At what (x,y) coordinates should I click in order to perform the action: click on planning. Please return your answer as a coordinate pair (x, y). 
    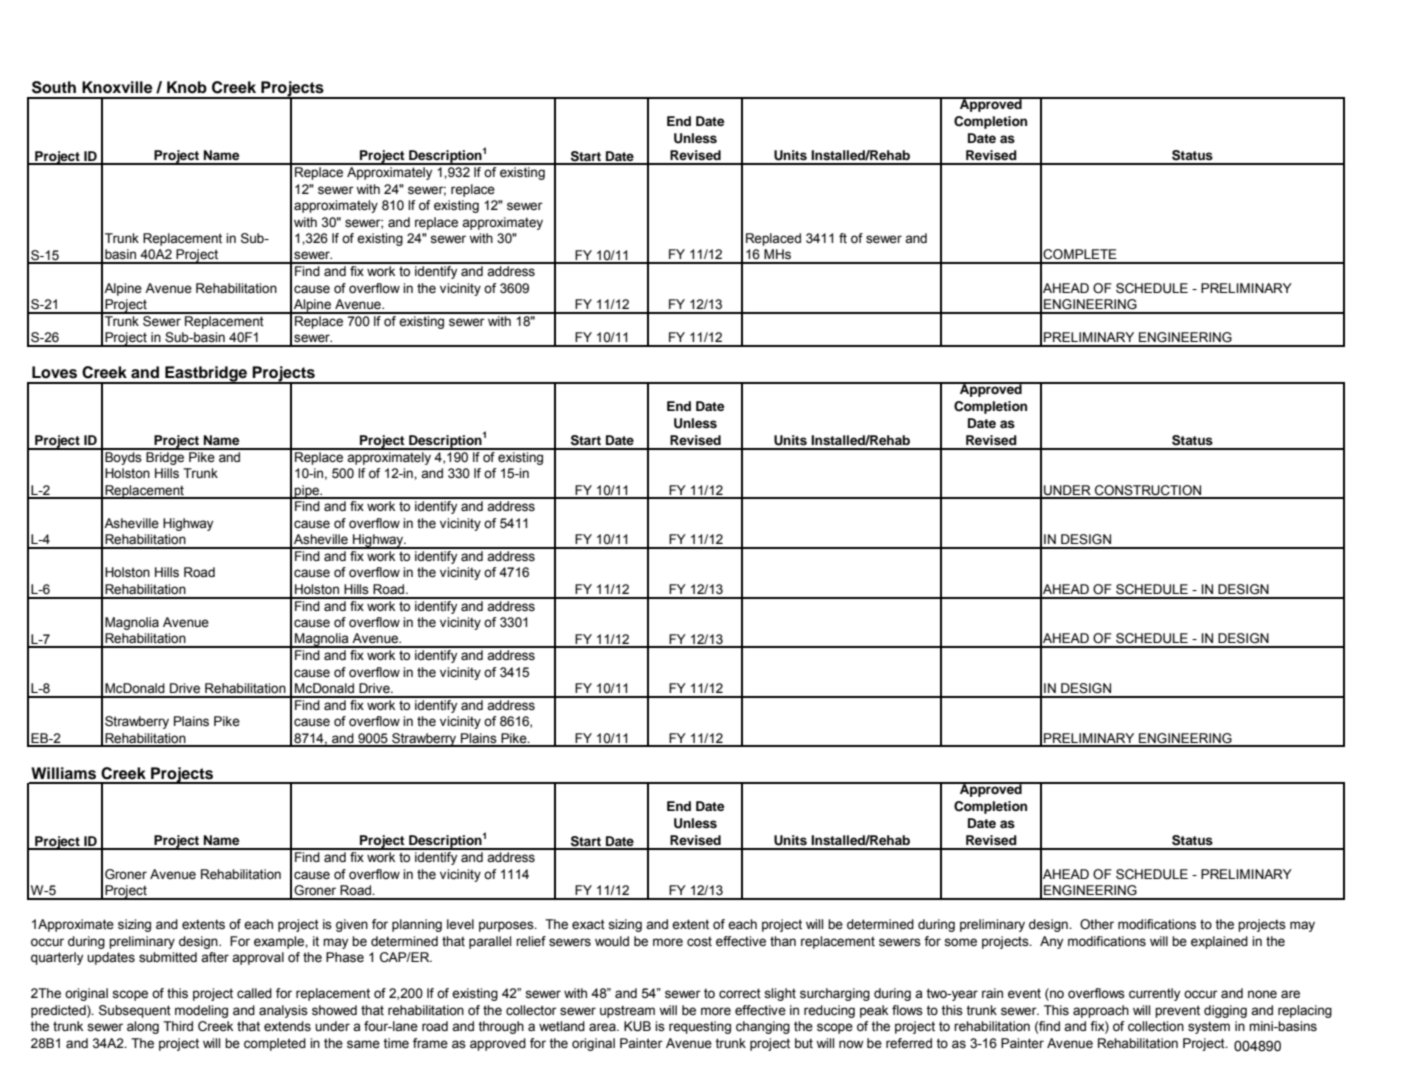
    Looking at the image, I should click on (417, 925).
